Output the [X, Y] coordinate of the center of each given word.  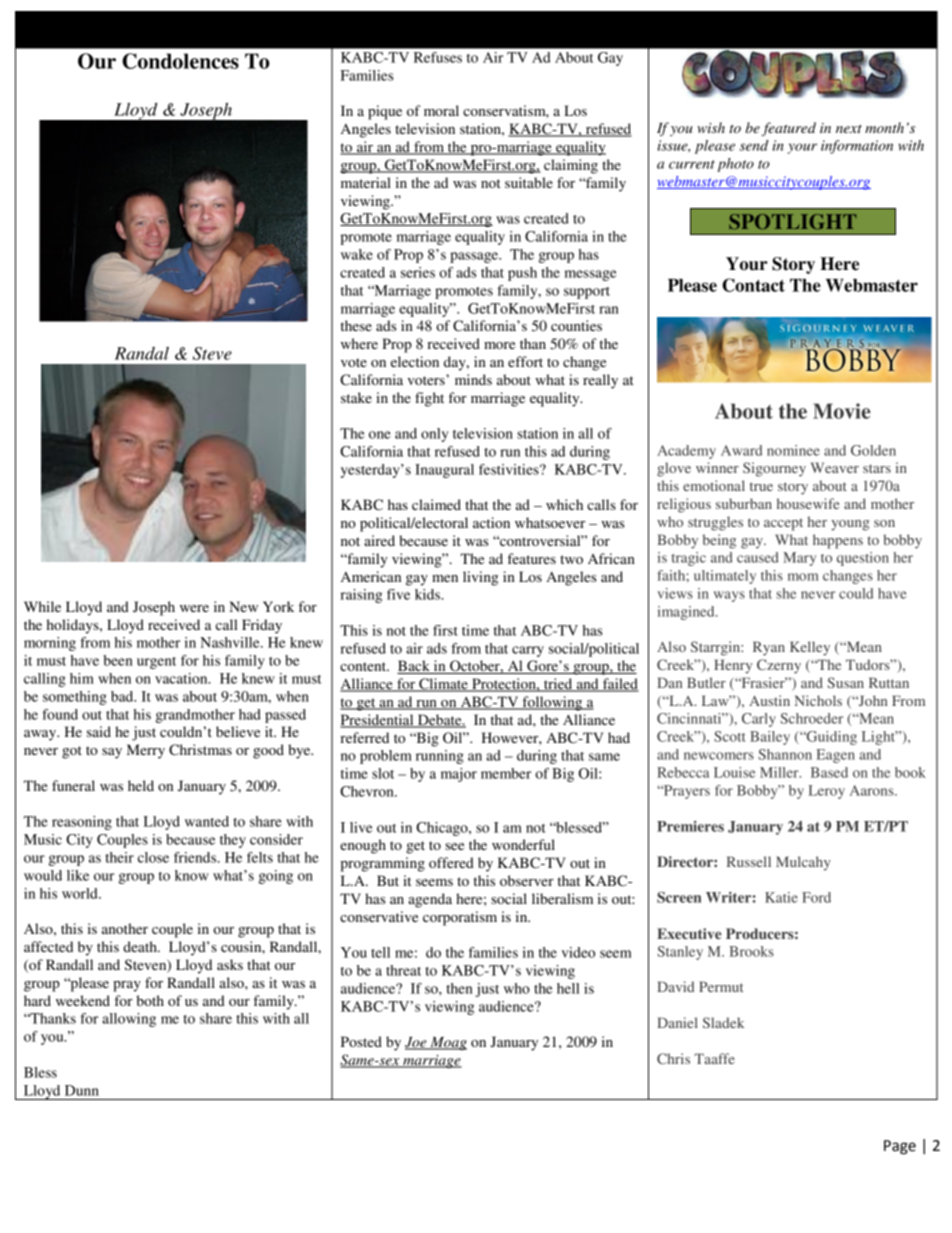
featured [788, 129]
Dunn [82, 1090]
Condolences [180, 61]
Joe [417, 1043]
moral [441, 110]
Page [900, 1147]
